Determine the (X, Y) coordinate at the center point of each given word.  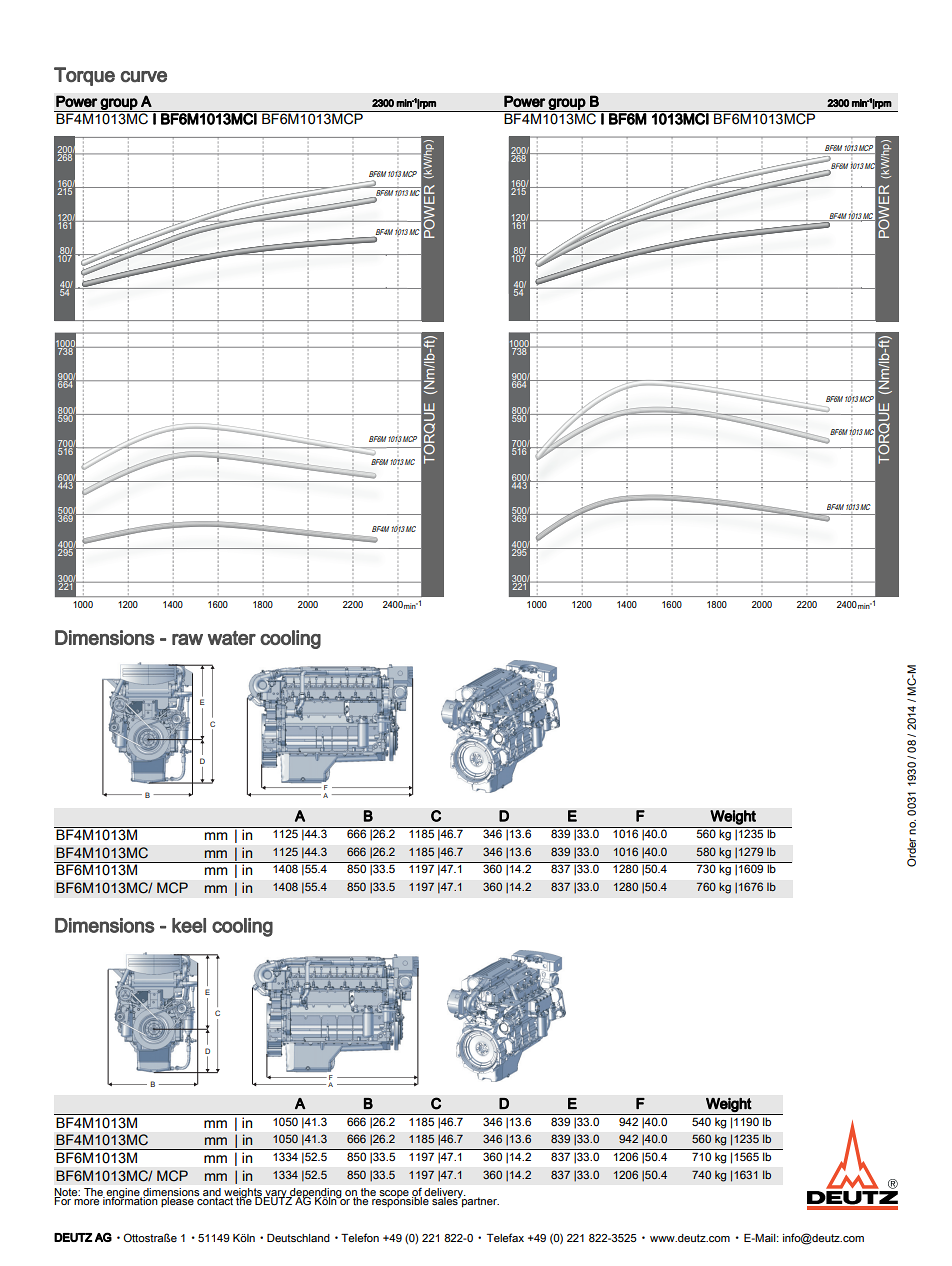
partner (479, 1201)
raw (187, 639)
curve (143, 77)
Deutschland (298, 1238)
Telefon (360, 1237)
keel (189, 925)
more (86, 1202)
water (232, 638)
